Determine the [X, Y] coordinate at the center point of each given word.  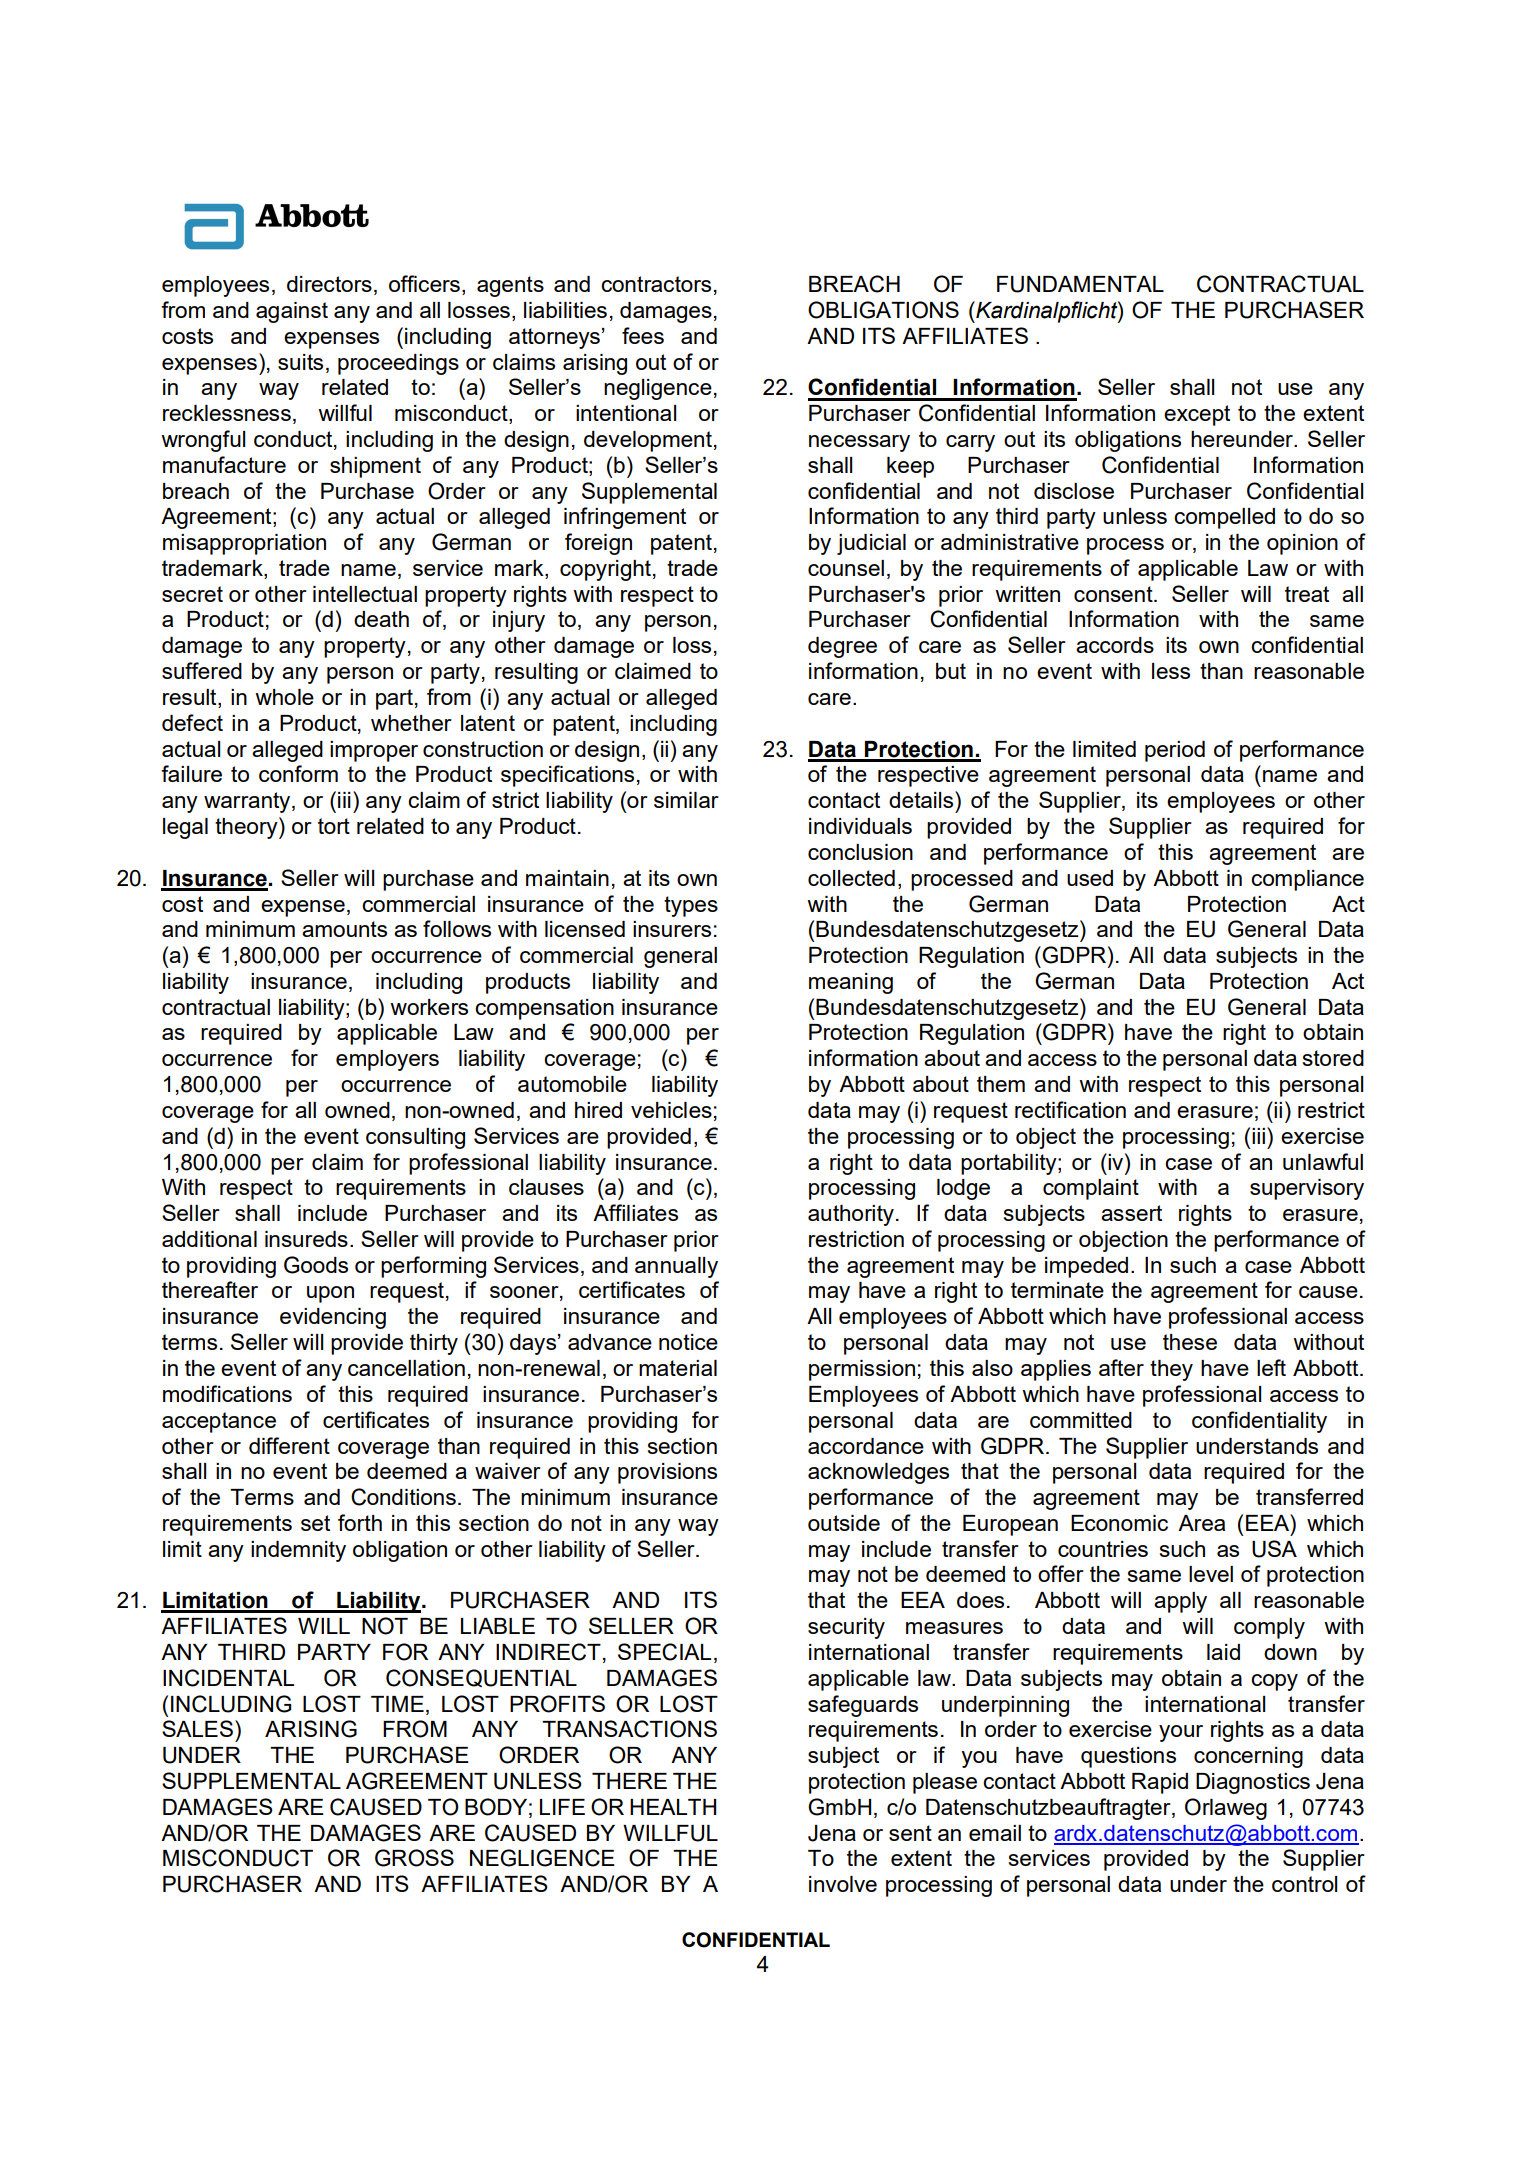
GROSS [414, 1858]
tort [334, 826]
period [1175, 751]
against [292, 312]
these [1190, 1342]
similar [686, 800]
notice [688, 1342]
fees [643, 335]
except [1197, 415]
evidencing [333, 1318]
